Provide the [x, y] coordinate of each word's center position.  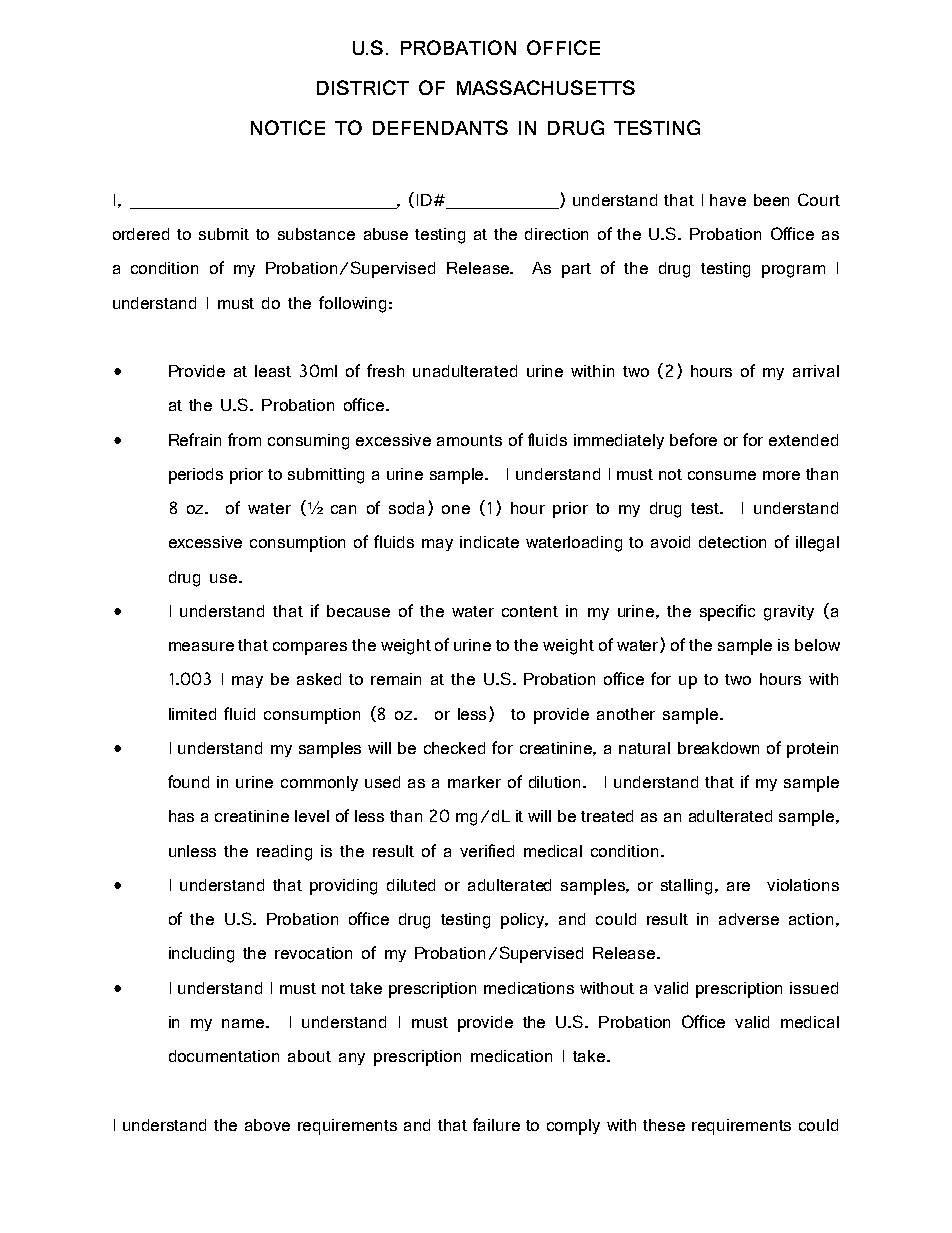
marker [474, 782]
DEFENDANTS [440, 127]
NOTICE [288, 127]
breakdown [718, 748]
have [728, 200]
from [244, 439]
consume [722, 475]
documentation [224, 1056]
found [188, 781]
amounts [469, 440]
